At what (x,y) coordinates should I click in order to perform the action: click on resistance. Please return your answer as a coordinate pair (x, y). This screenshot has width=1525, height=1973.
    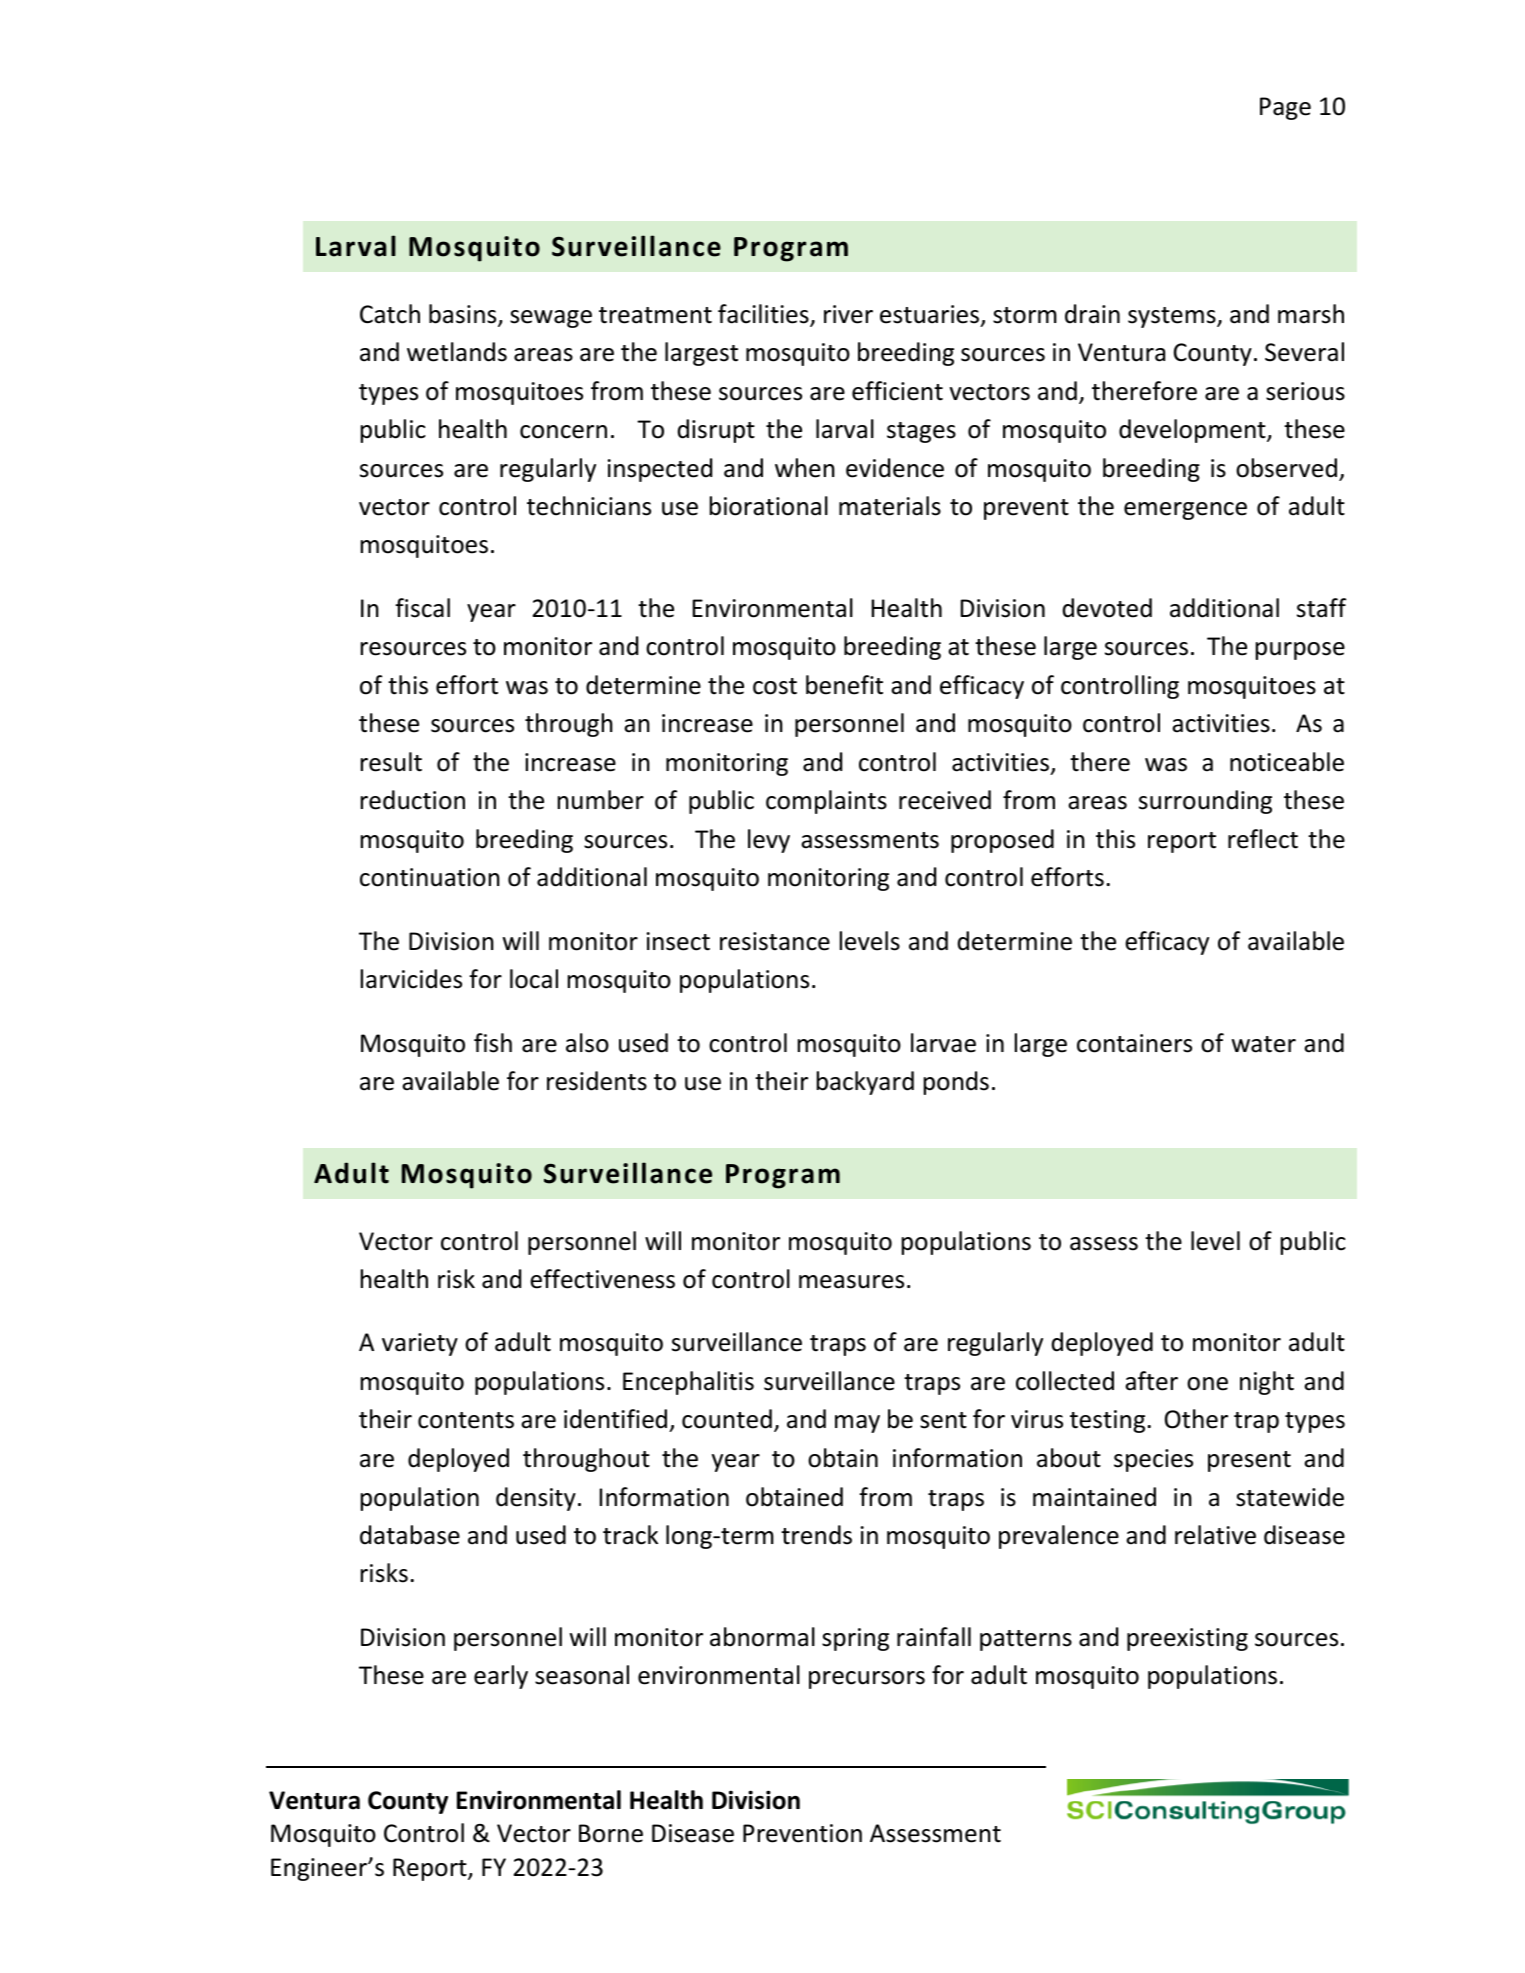
    Looking at the image, I should click on (775, 941).
